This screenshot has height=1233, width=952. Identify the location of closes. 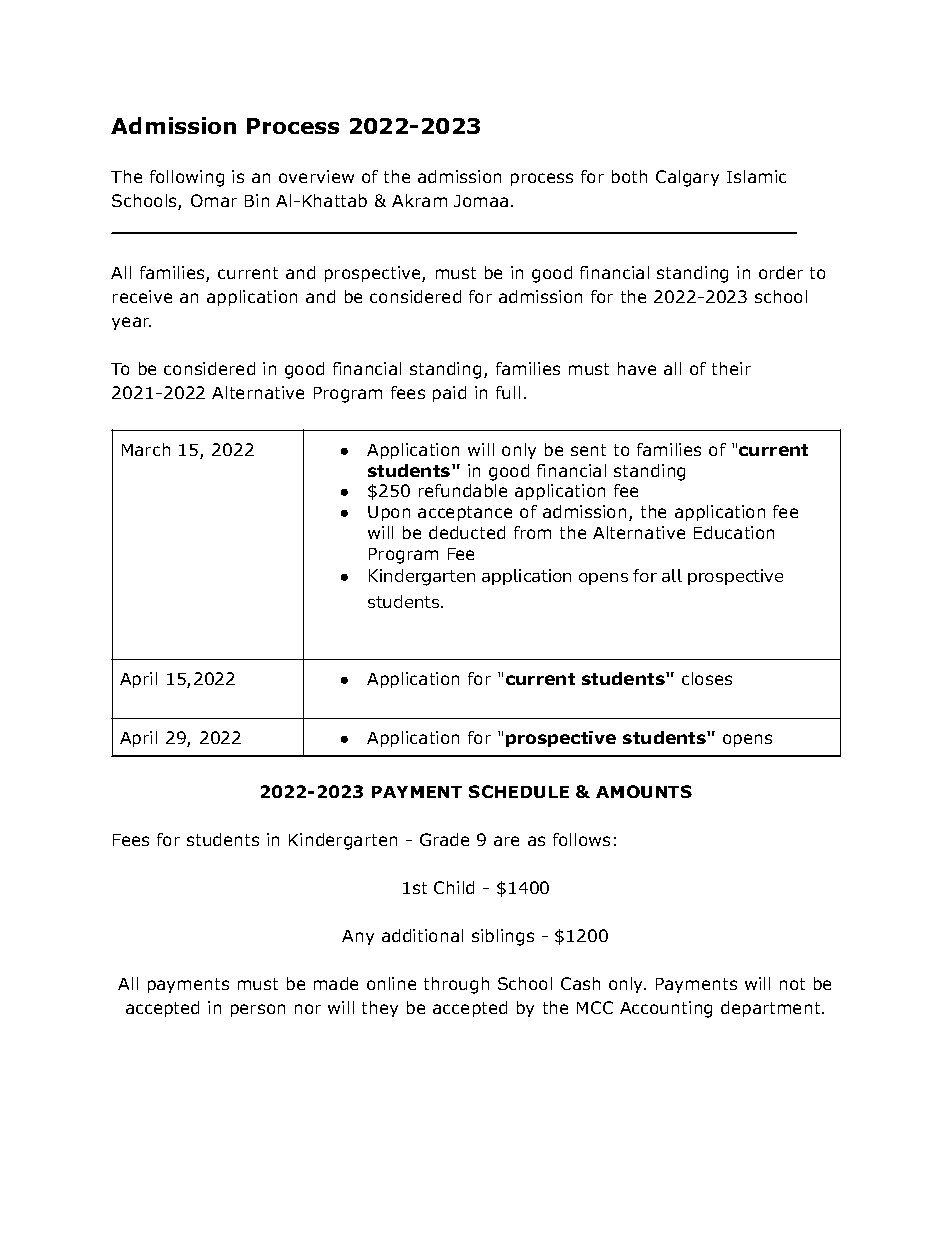
(707, 678).
